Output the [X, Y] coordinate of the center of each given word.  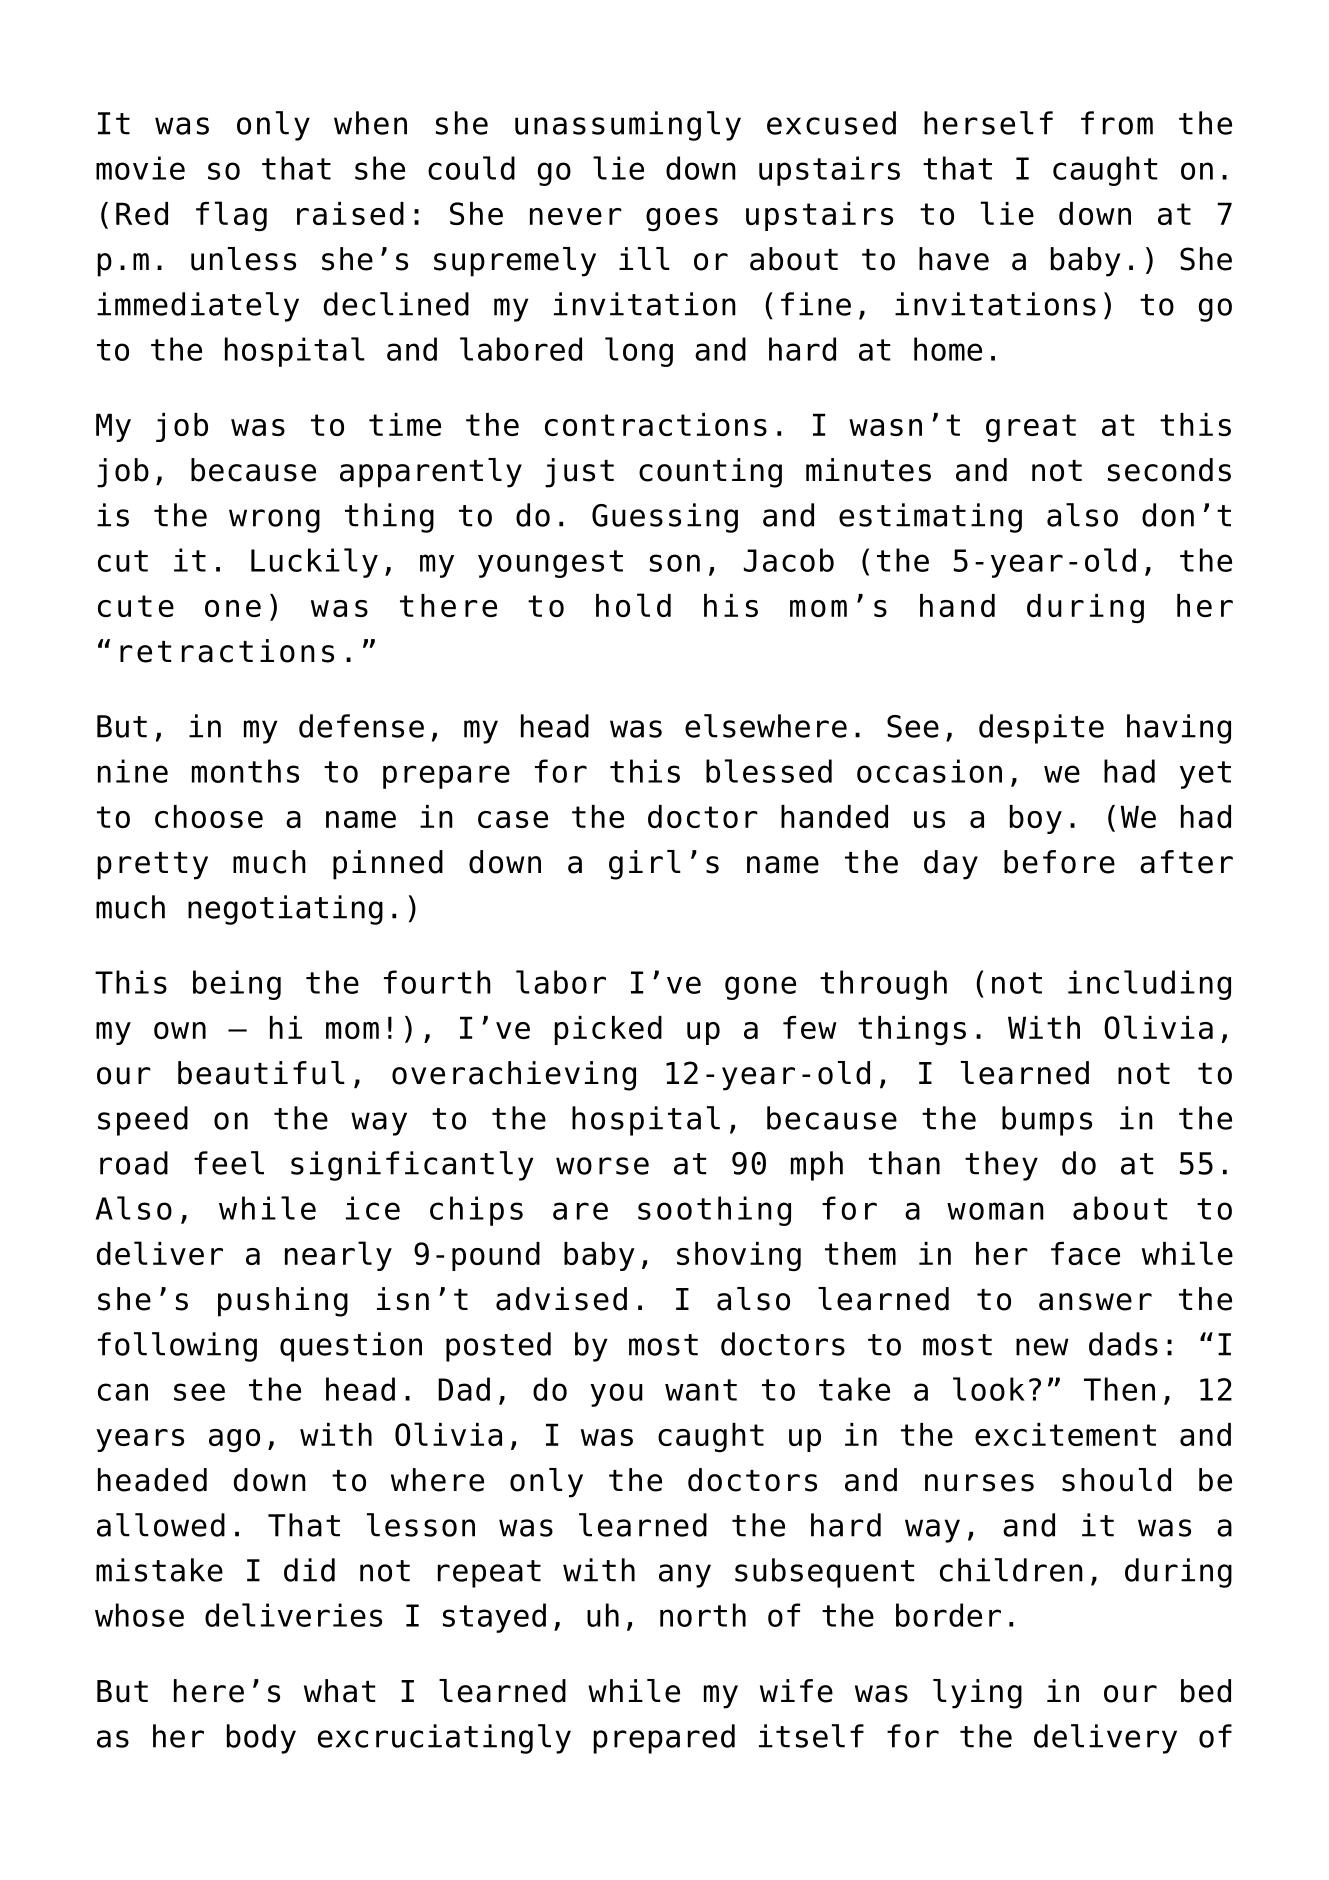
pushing [283, 1302]
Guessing [665, 518]
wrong [274, 521]
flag [231, 216]
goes [682, 220]
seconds [1169, 470]
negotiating [285, 910]
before [1059, 862]
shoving [739, 1257]
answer [1095, 1302]
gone [760, 988]
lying [977, 1694]
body [261, 1739]
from [1117, 123]
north [703, 1615]
